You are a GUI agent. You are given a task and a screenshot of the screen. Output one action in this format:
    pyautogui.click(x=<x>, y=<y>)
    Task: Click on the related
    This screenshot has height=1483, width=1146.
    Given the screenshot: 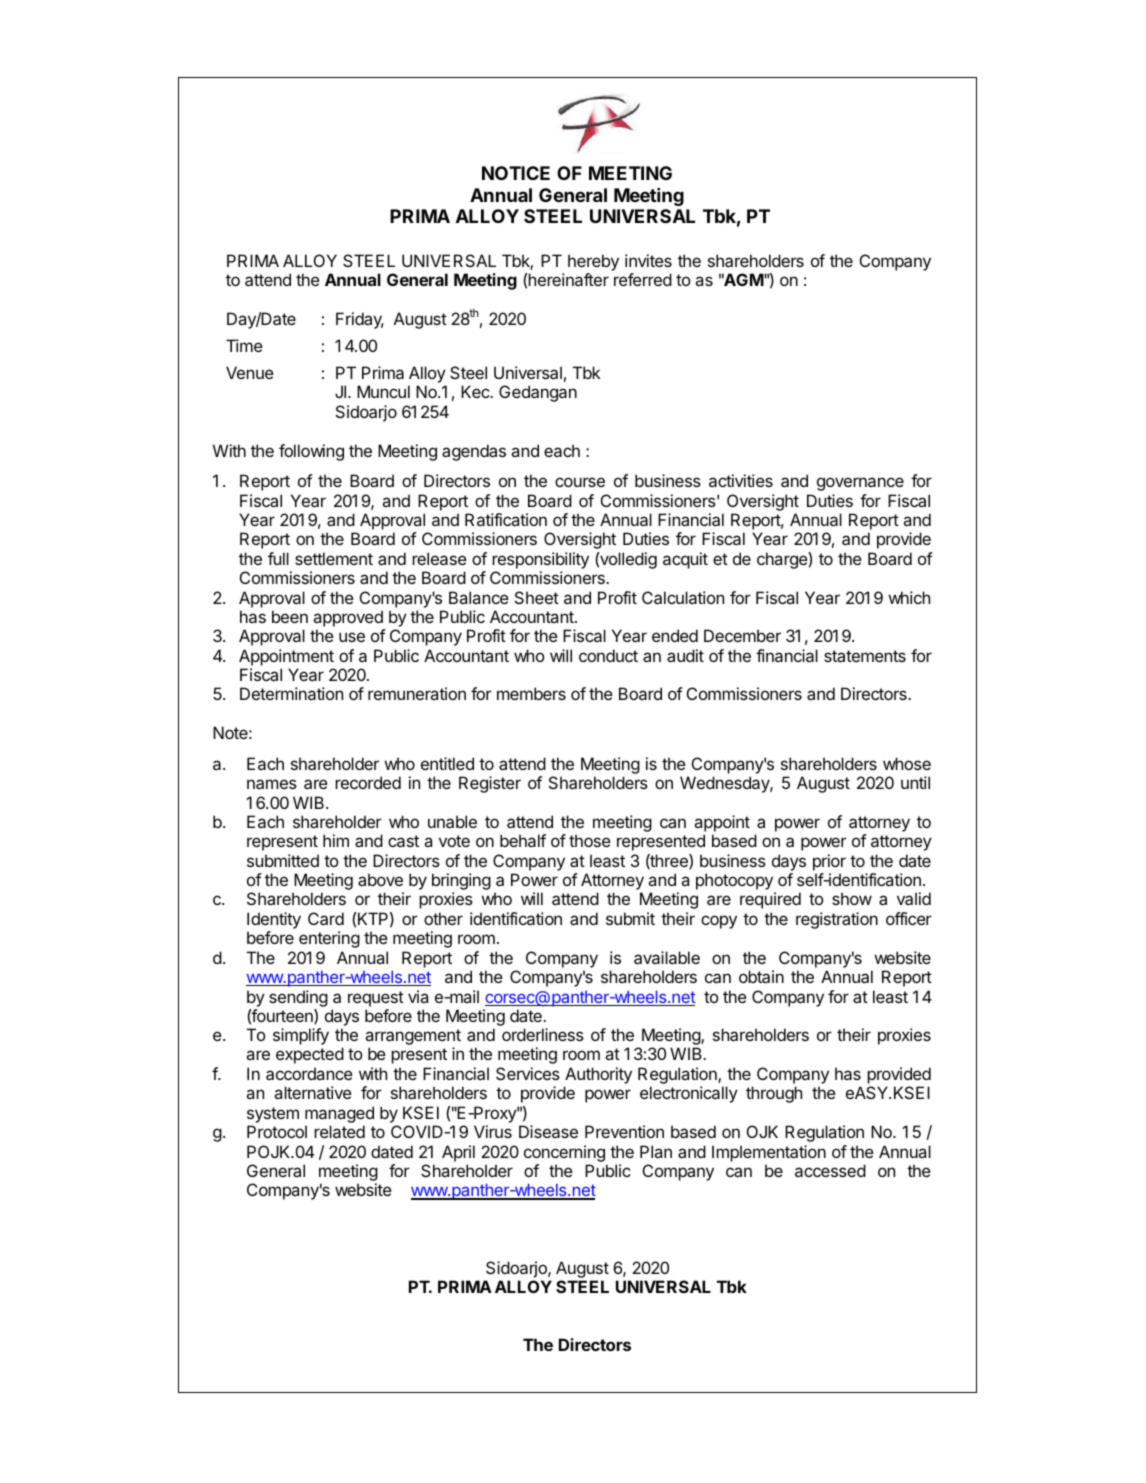 What is the action you would take?
    pyautogui.click(x=339, y=1131)
